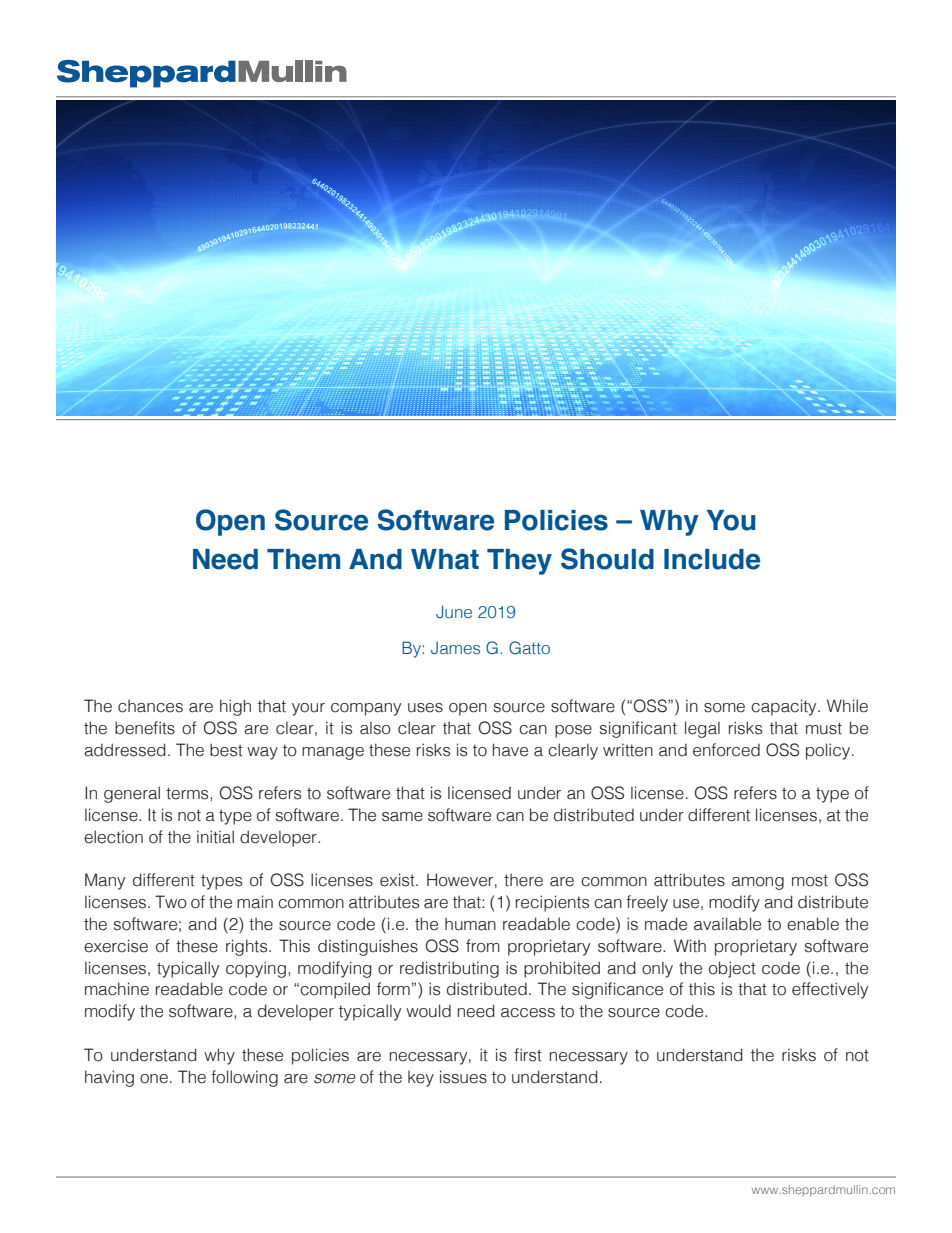 The image size is (952, 1233). I want to click on initial, so click(215, 837).
